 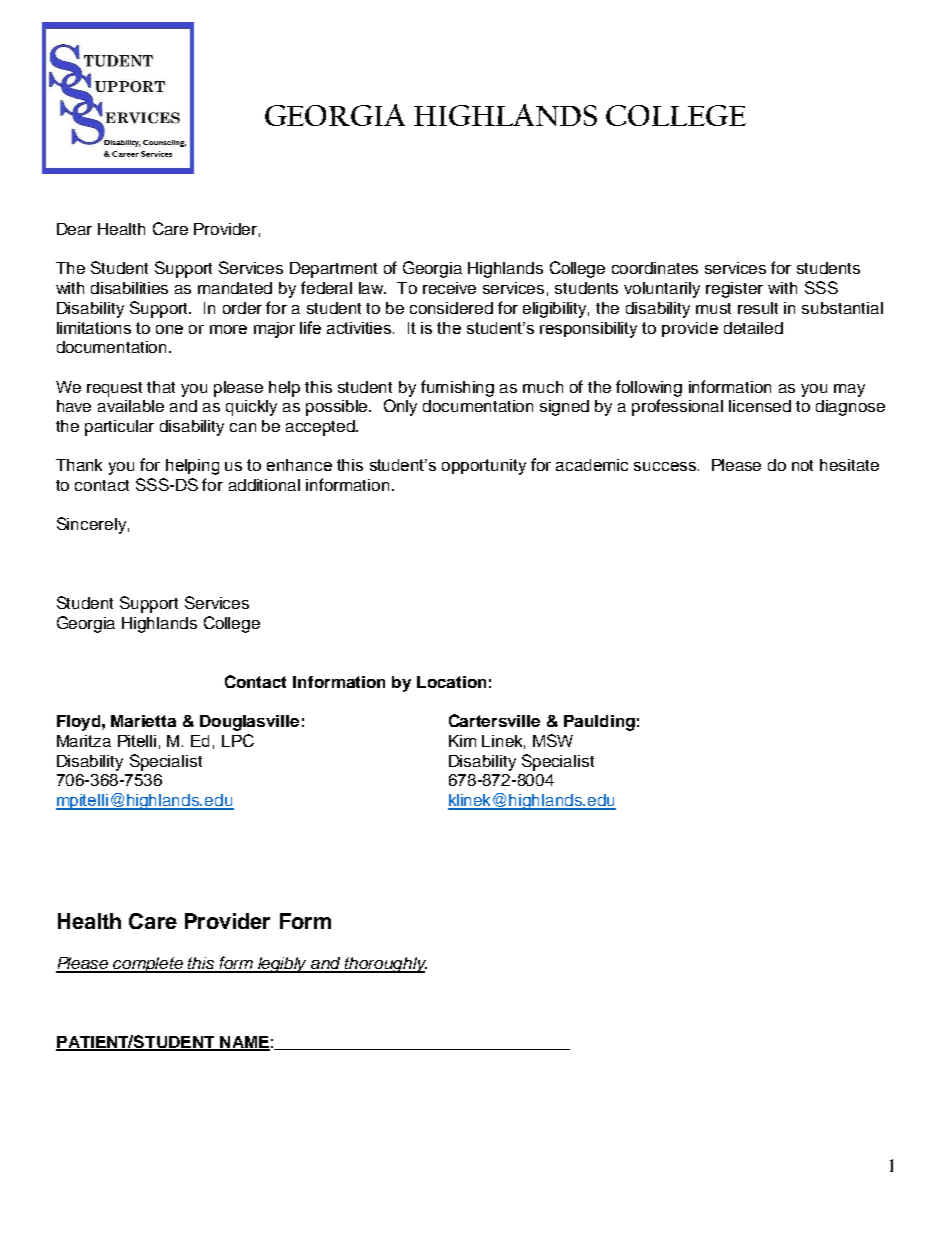 I want to click on additional, so click(x=264, y=485).
